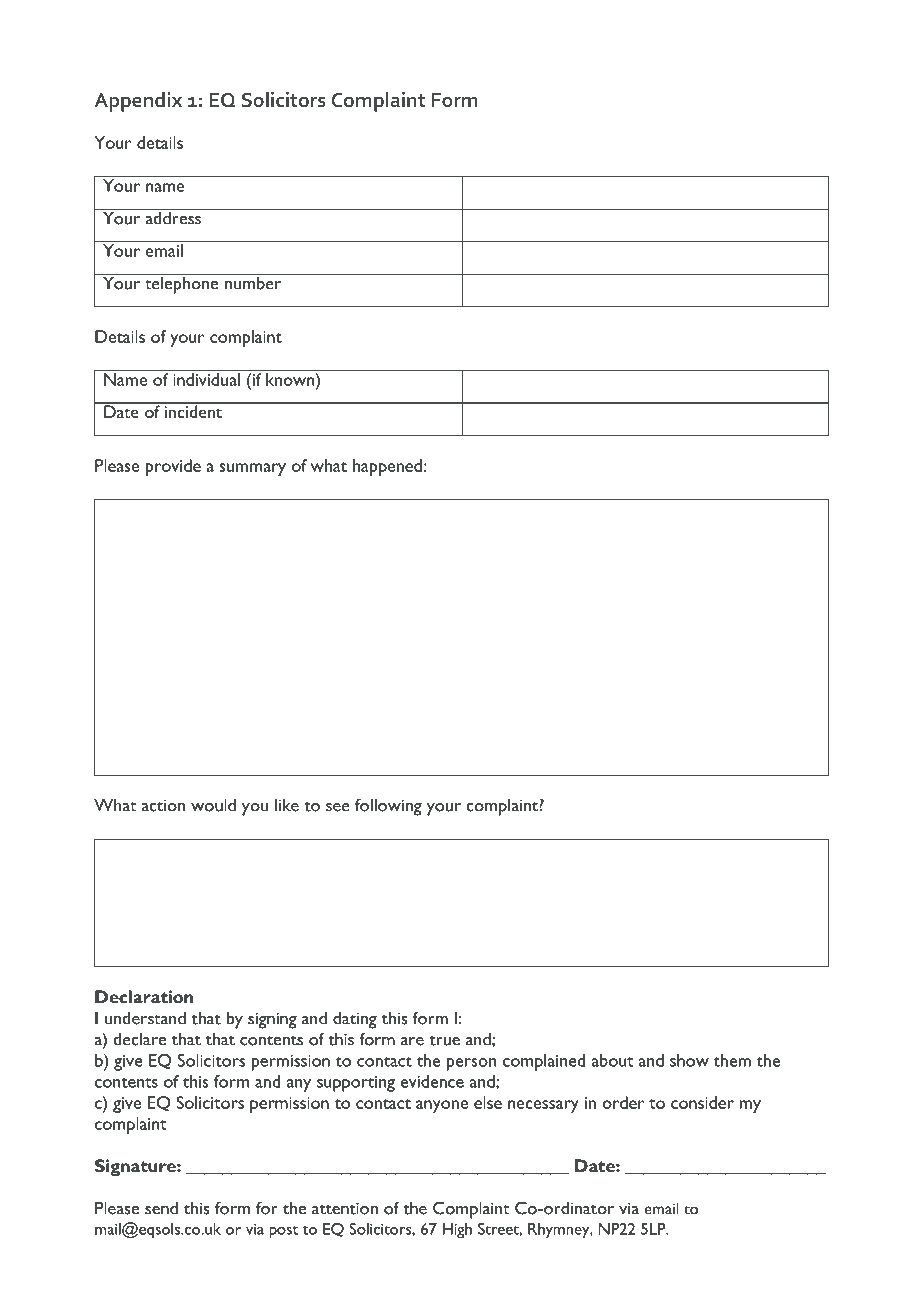  Describe the element at coordinates (253, 282) in the document. I see `number` at that location.
